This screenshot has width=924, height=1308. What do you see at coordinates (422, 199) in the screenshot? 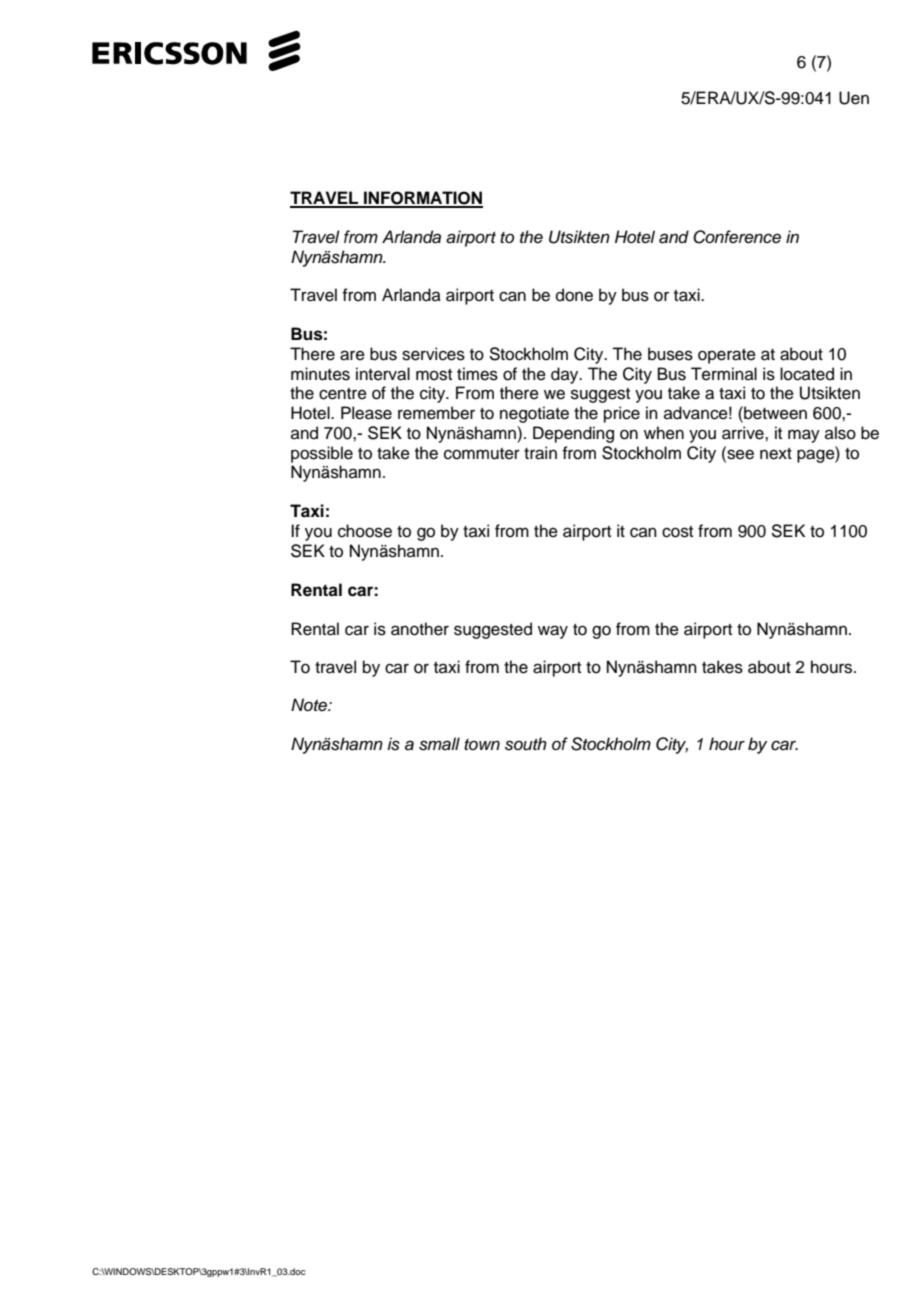
I see `INFORMATION` at bounding box center [422, 199].
